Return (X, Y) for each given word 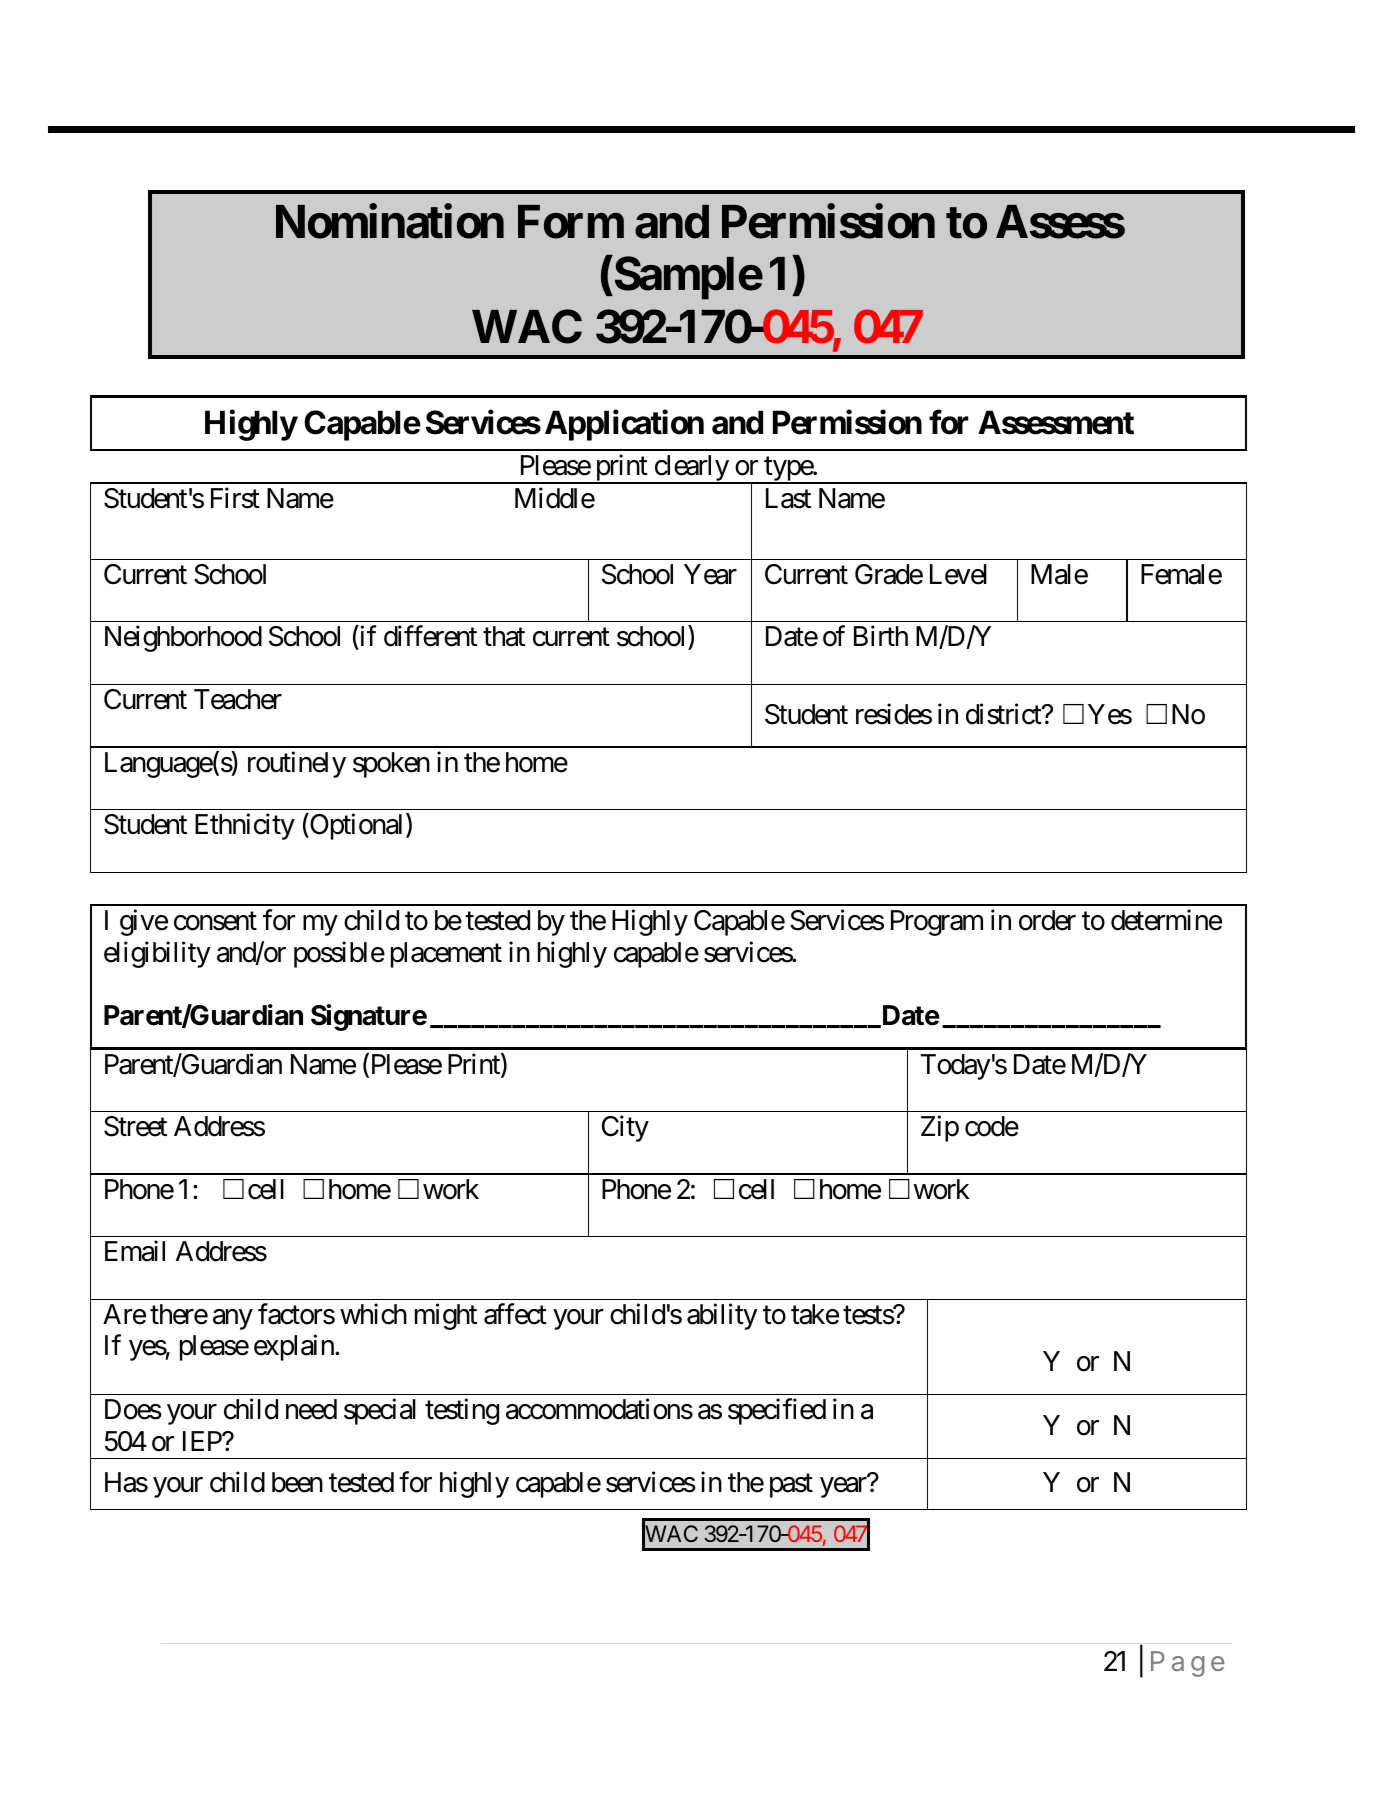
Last (788, 498)
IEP (203, 1441)
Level (958, 574)
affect (515, 1314)
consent (215, 921)
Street (135, 1126)
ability (722, 1316)
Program (937, 923)
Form (571, 222)
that (504, 636)
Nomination (390, 221)
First (235, 498)
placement (446, 955)
